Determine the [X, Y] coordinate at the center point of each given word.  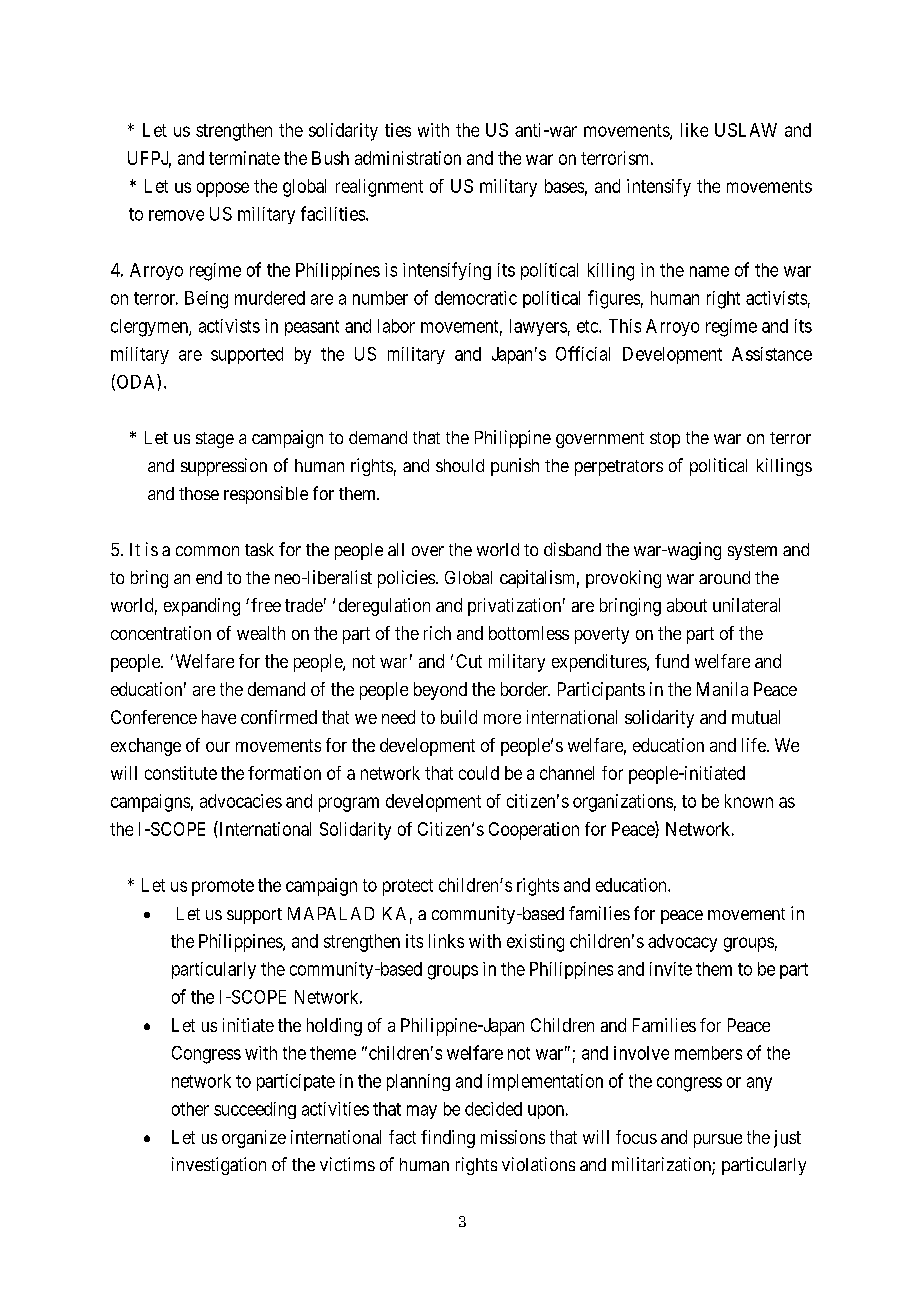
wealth [261, 633]
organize [254, 1139]
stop [665, 440]
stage [215, 440]
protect [408, 887]
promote [223, 887]
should [460, 465]
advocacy [682, 943]
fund [672, 661]
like [694, 130]
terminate [244, 158]
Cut [469, 661]
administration [408, 158]
